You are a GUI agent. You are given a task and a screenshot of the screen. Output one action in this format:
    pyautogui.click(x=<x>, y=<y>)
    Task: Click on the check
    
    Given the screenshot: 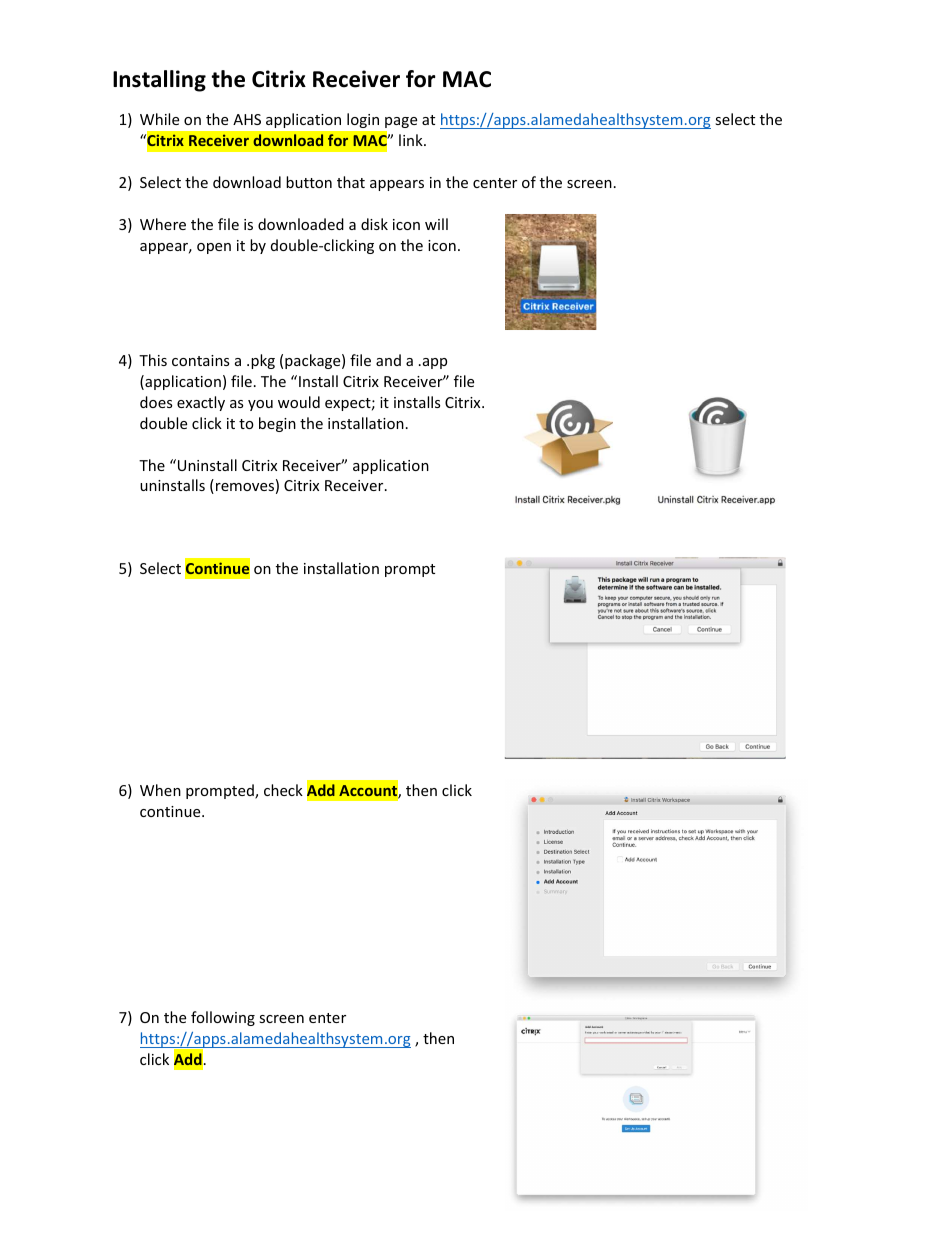 What is the action you would take?
    pyautogui.click(x=283, y=790)
